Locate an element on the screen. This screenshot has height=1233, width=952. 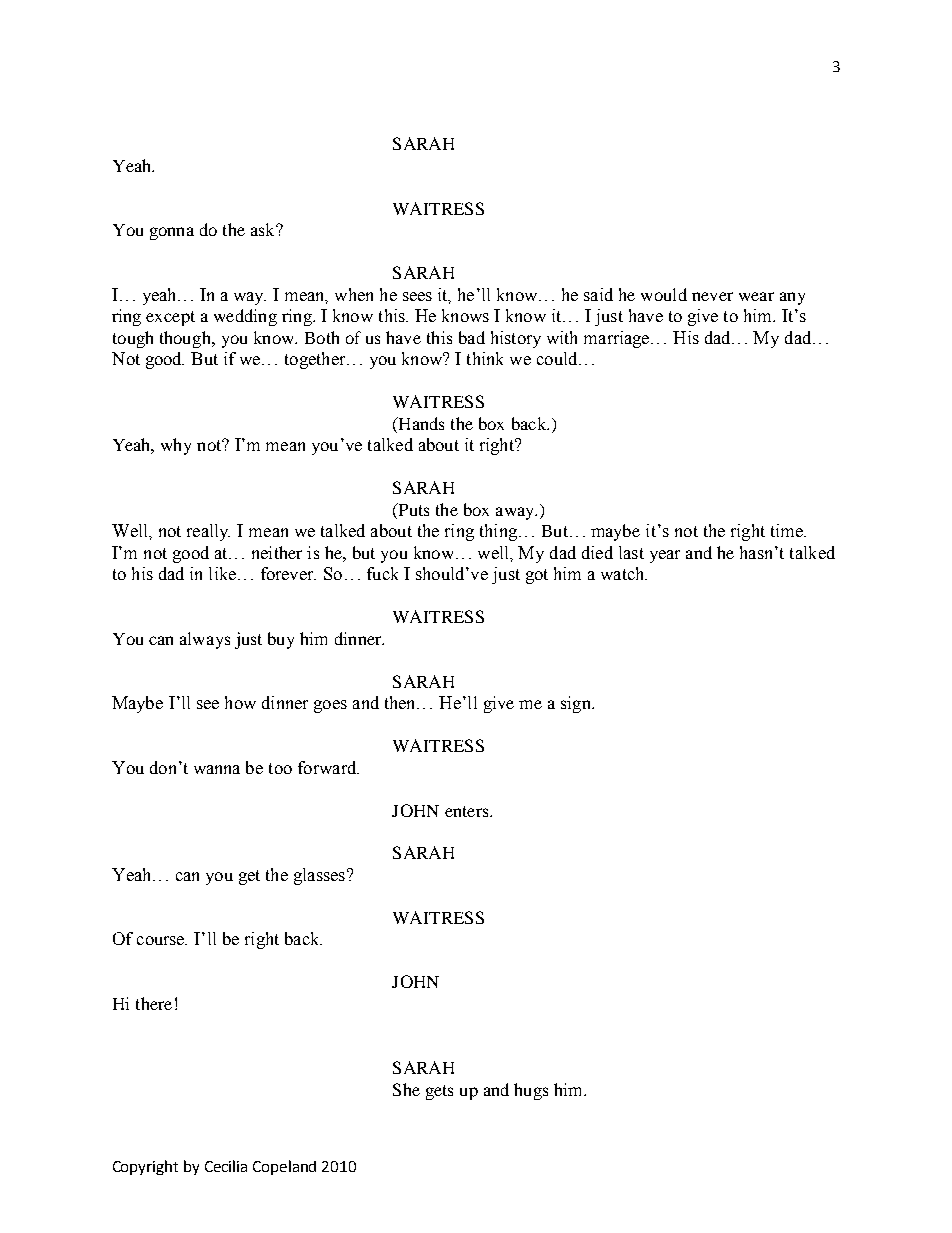
hugs is located at coordinates (531, 1091).
